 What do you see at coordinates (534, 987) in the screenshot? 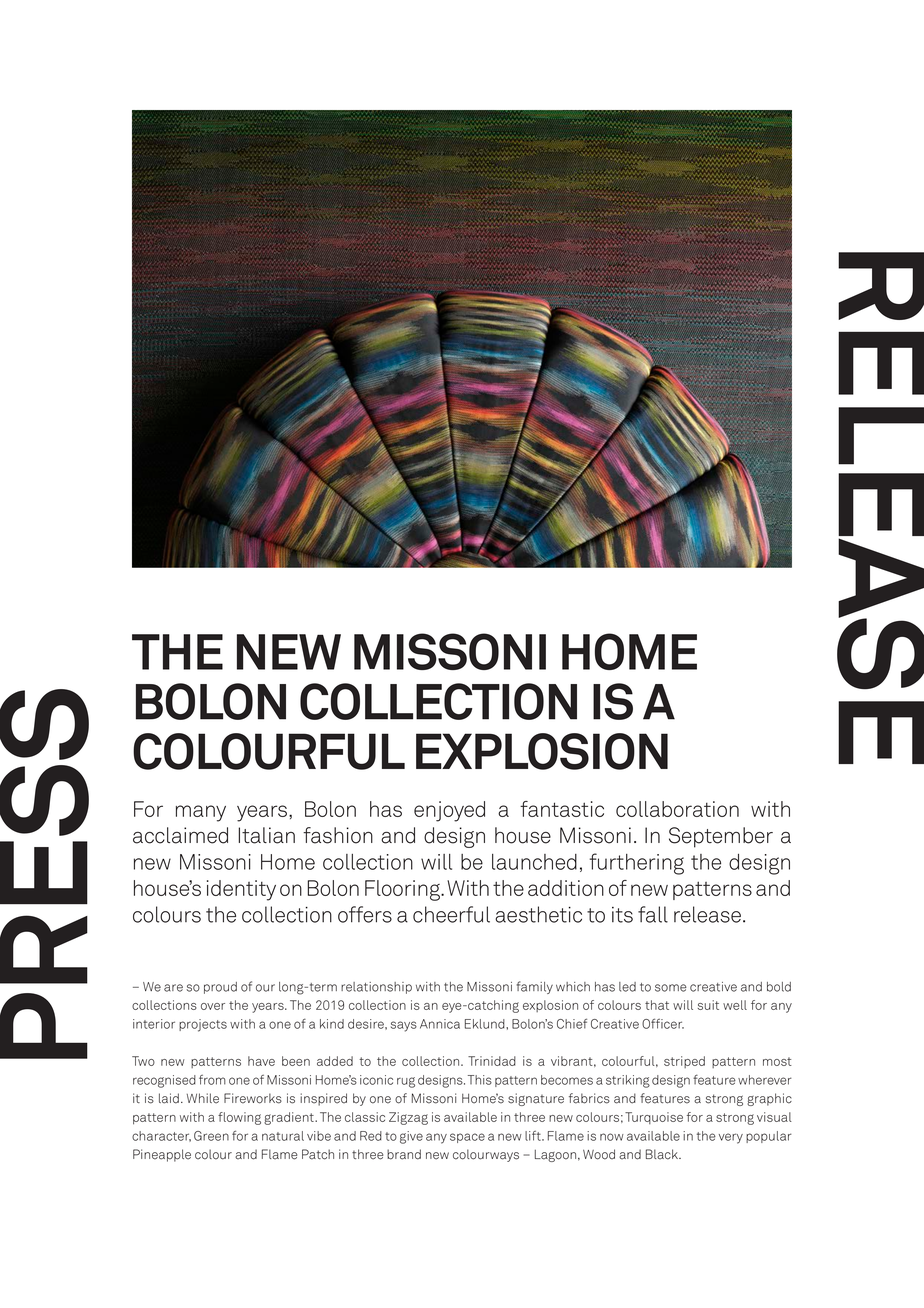
I see `family` at bounding box center [534, 987].
